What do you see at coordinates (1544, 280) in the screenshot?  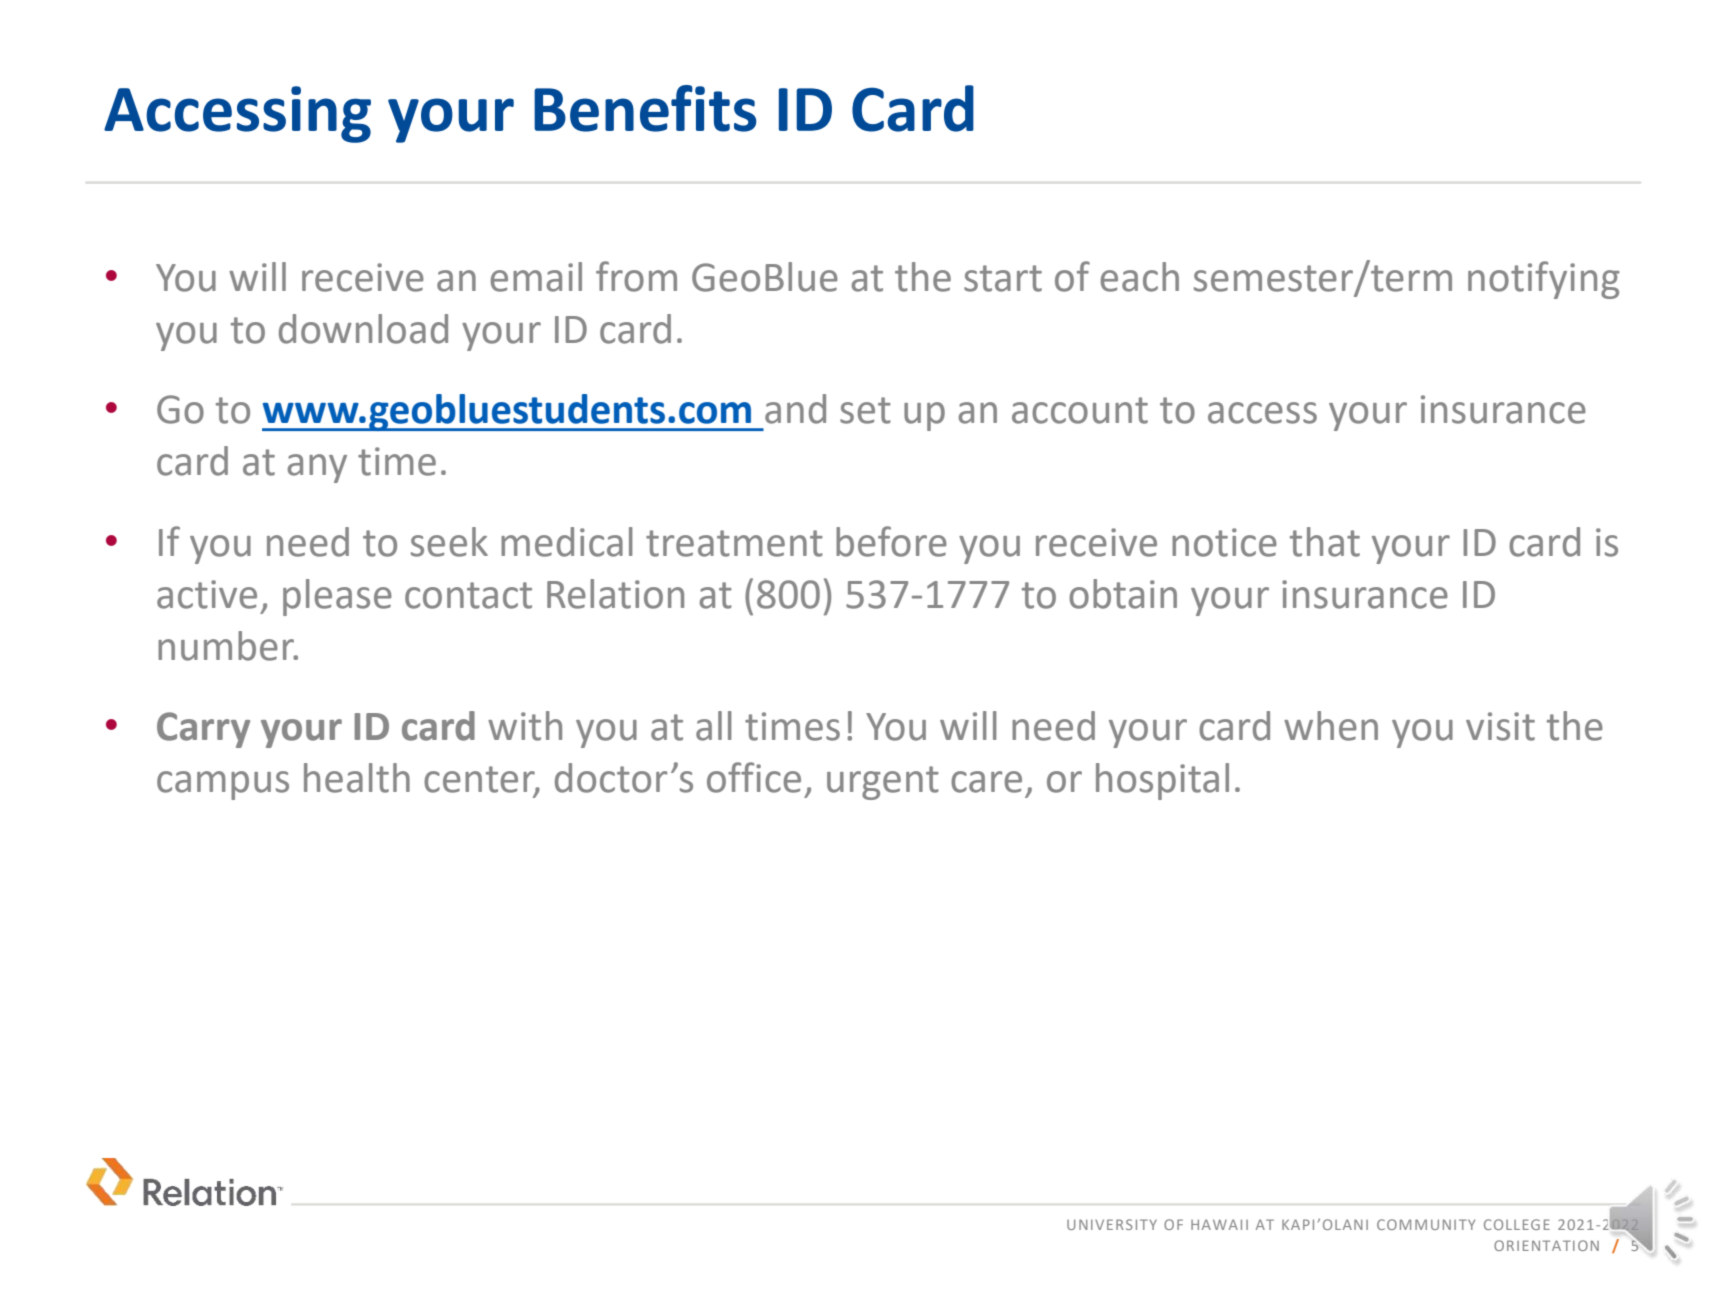 I see `notifying` at bounding box center [1544, 280].
